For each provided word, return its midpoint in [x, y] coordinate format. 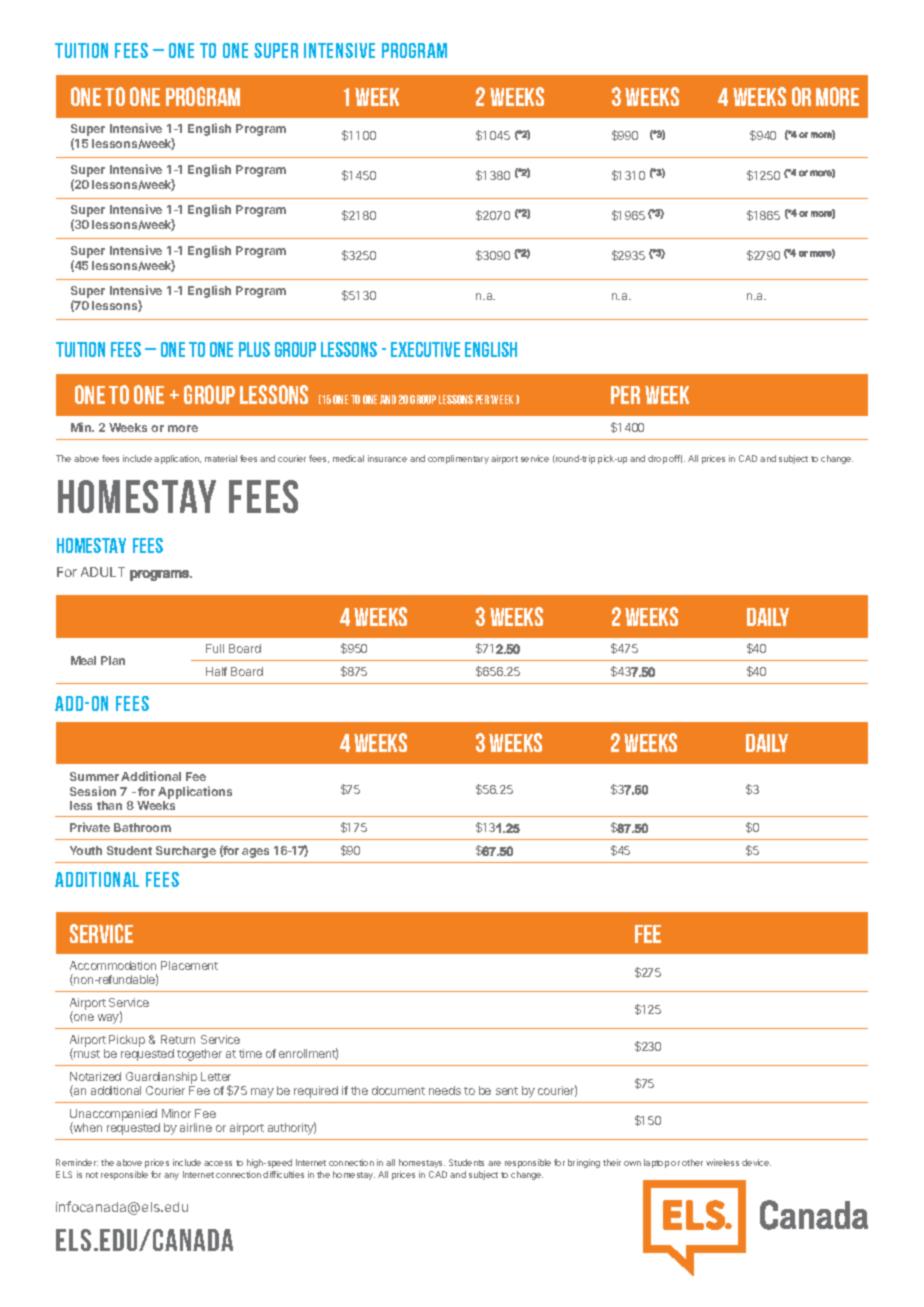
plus [254, 349]
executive [425, 349]
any [171, 1176]
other [692, 1162]
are [494, 1163]
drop [657, 459]
